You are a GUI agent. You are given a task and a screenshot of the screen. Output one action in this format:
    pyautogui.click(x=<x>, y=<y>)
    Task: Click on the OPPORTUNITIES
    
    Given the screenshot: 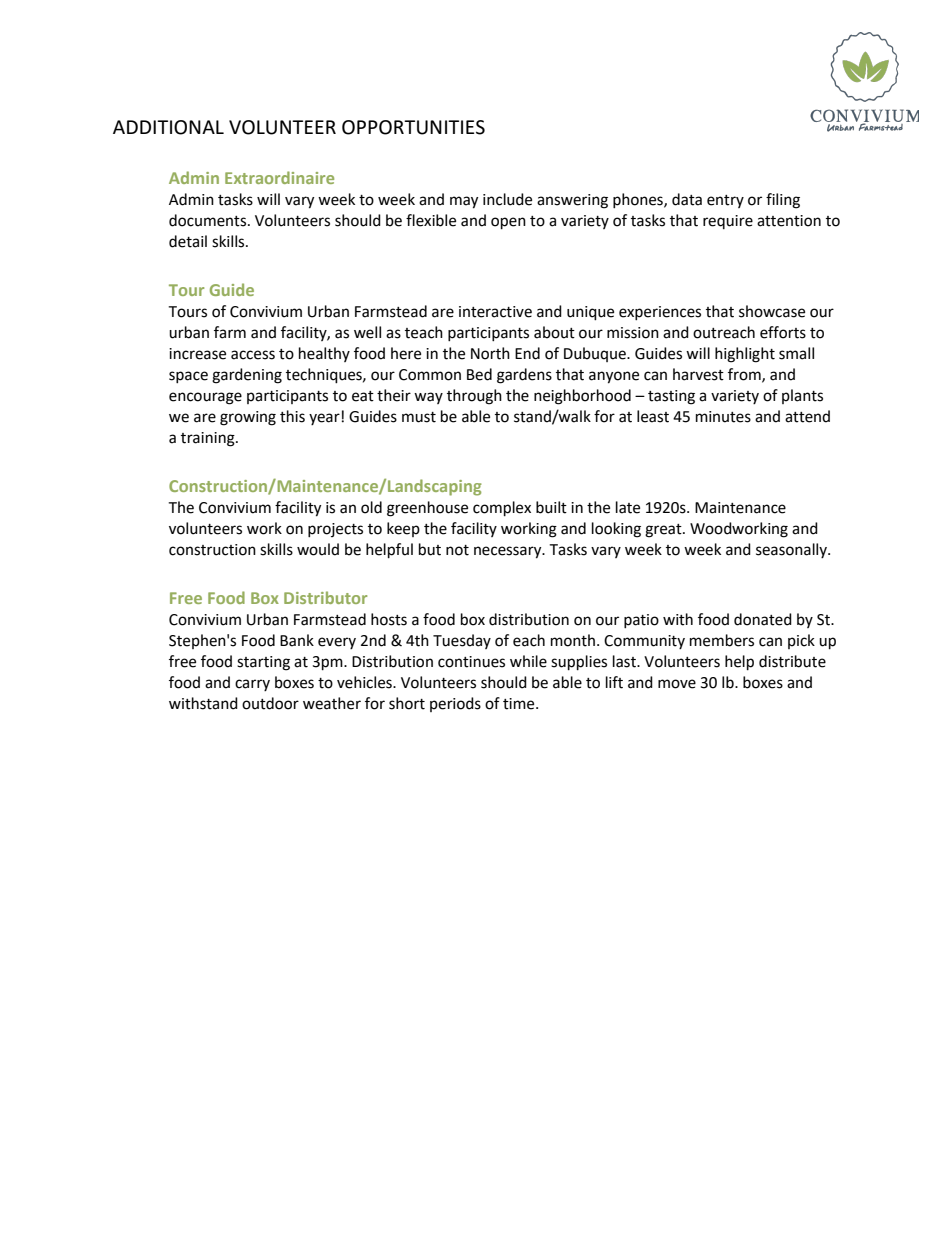 What is the action you would take?
    pyautogui.click(x=413, y=127)
